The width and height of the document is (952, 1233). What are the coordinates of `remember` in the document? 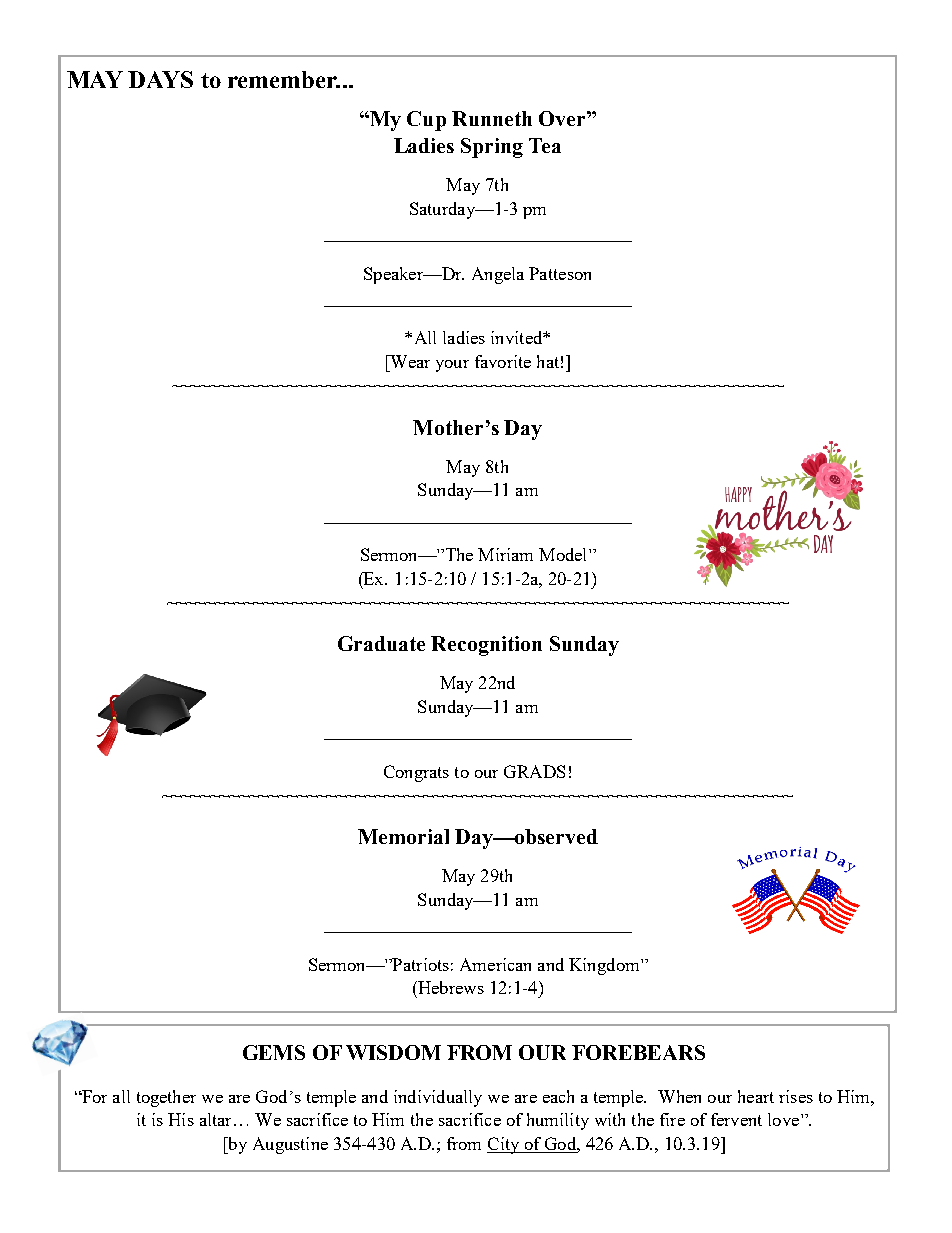 It's located at (284, 79).
